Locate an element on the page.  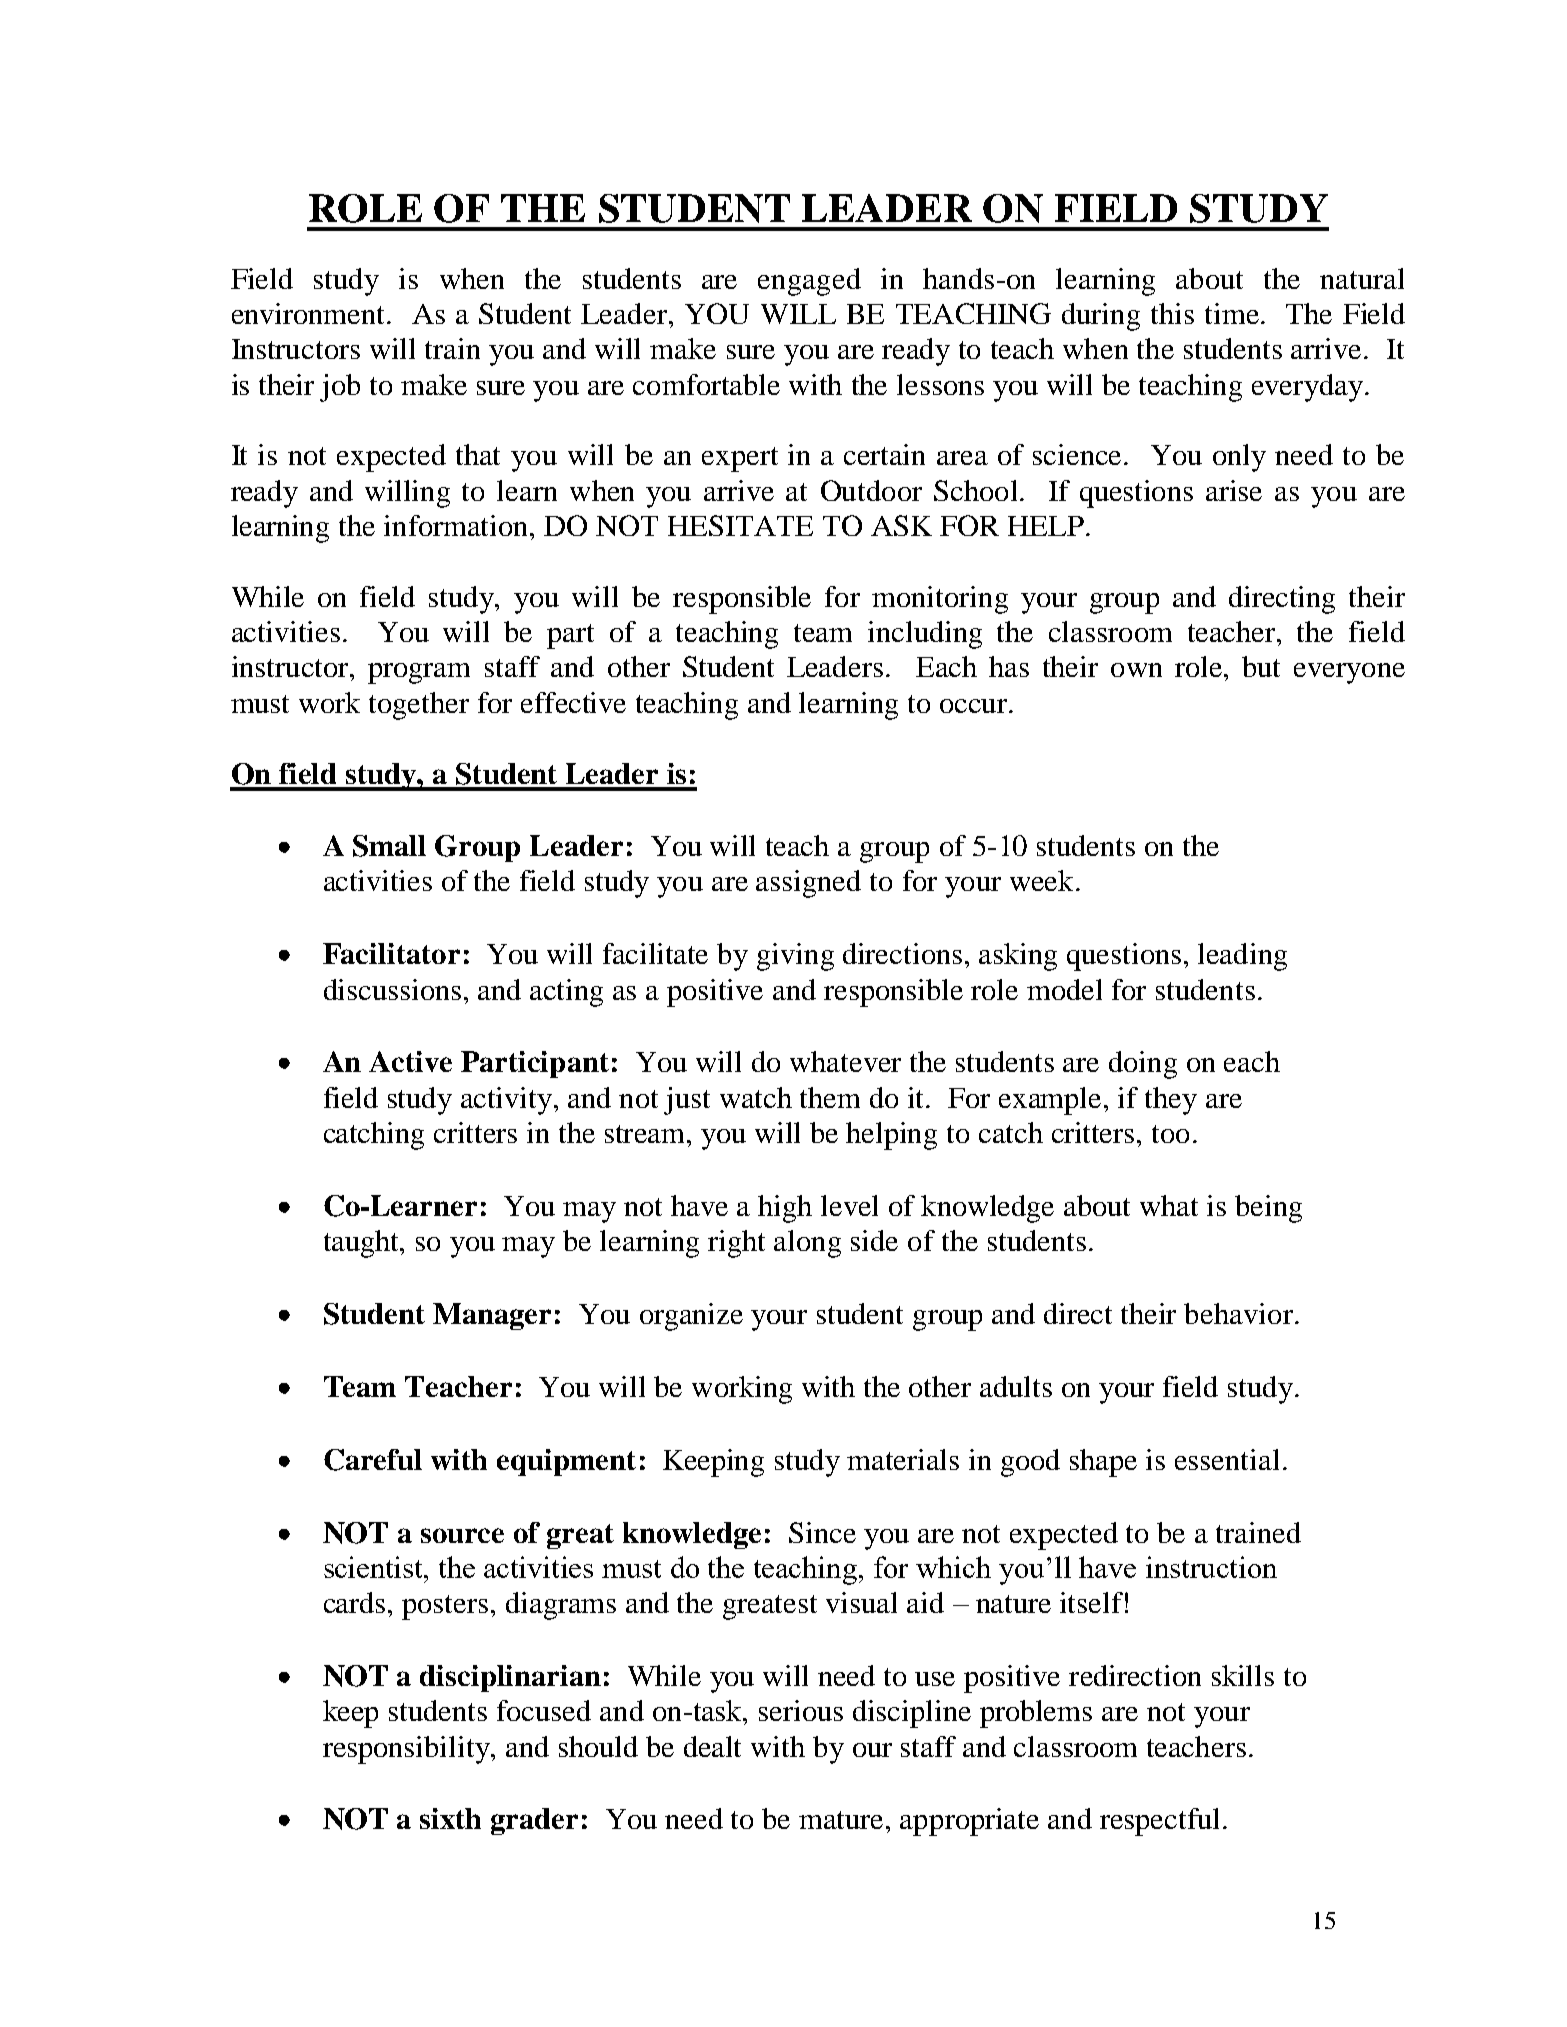
assigned is located at coordinates (808, 884).
